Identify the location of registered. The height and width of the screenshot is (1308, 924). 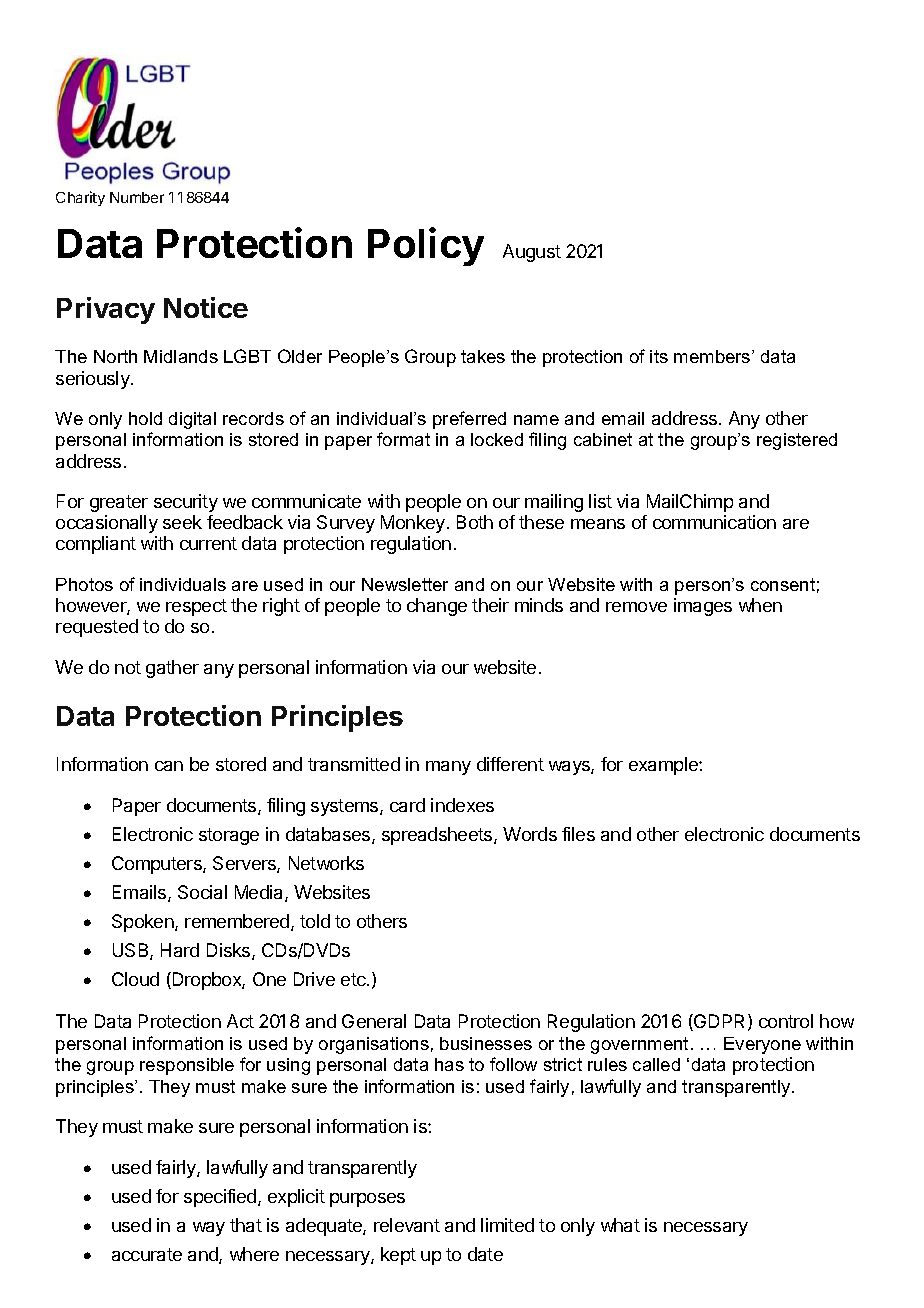
(797, 441).
